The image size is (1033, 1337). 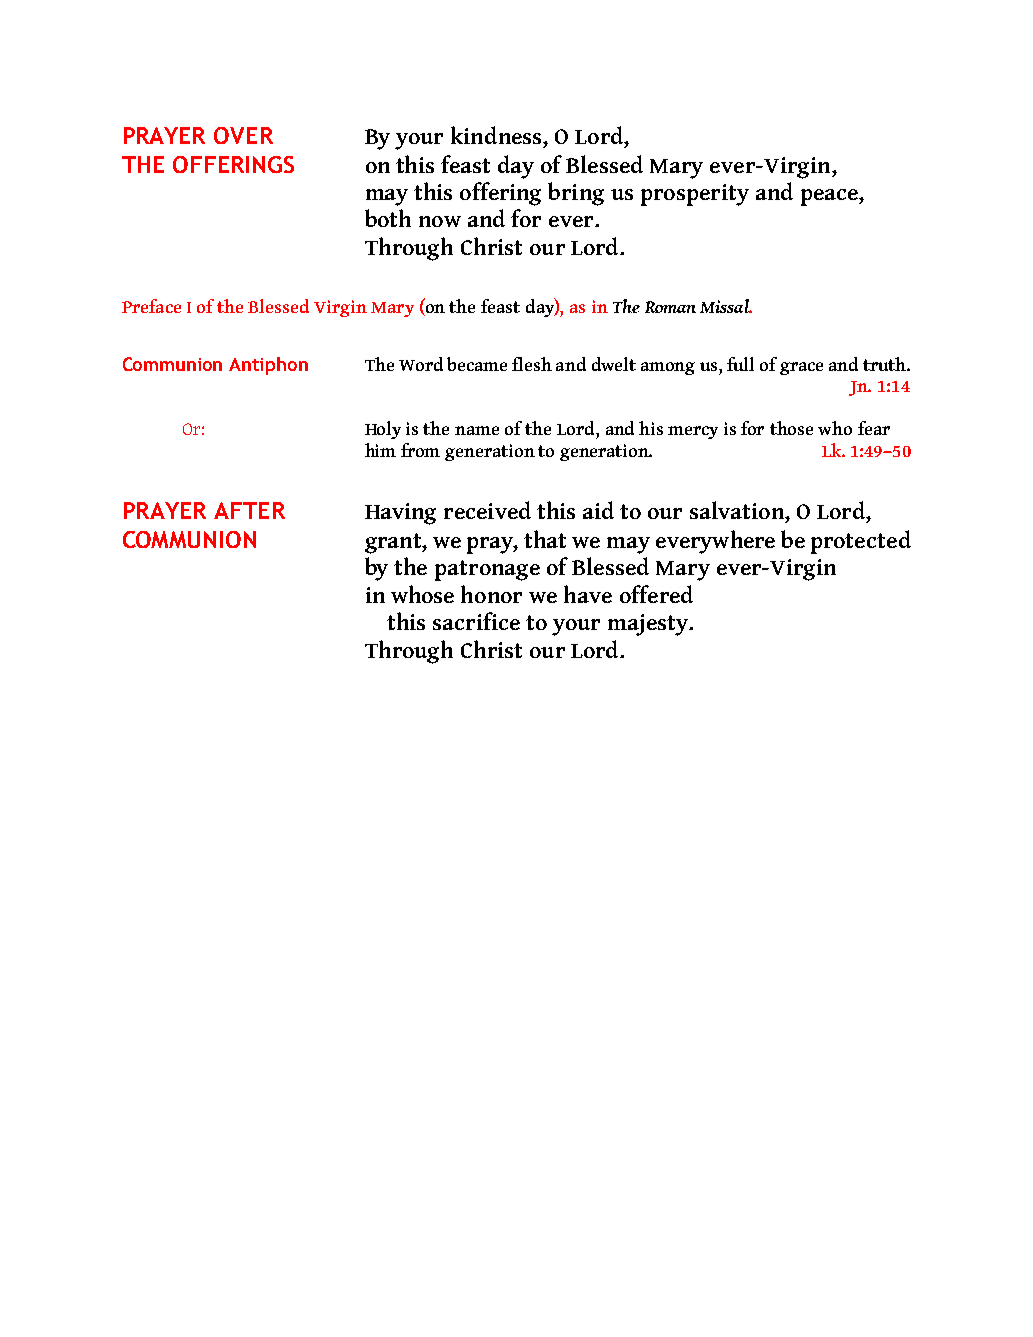 What do you see at coordinates (670, 307) in the screenshot?
I see `Roman` at bounding box center [670, 307].
